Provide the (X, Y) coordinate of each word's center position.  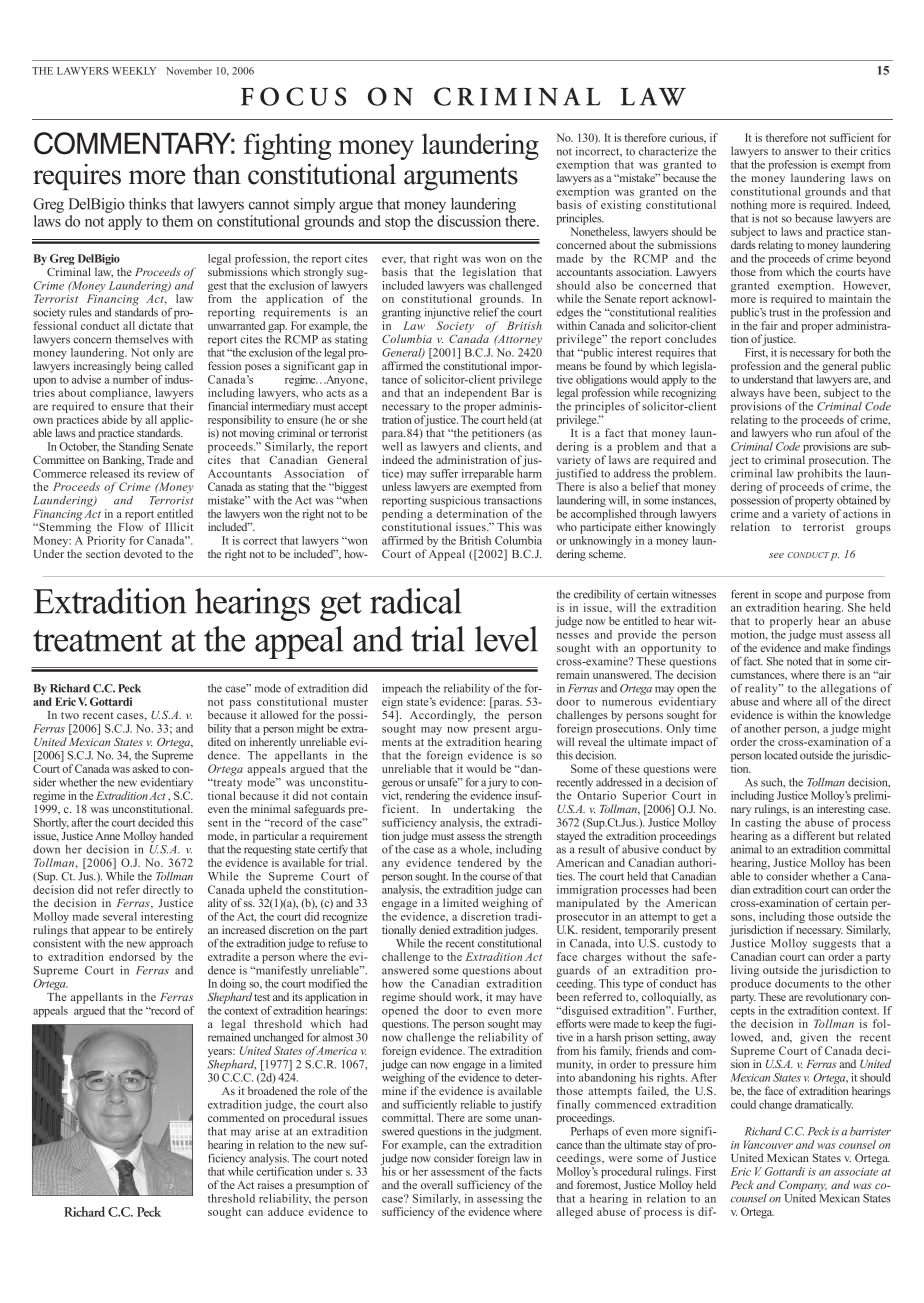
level (506, 639)
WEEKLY (134, 71)
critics (876, 150)
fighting (287, 146)
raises (271, 1184)
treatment (97, 641)
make (836, 647)
